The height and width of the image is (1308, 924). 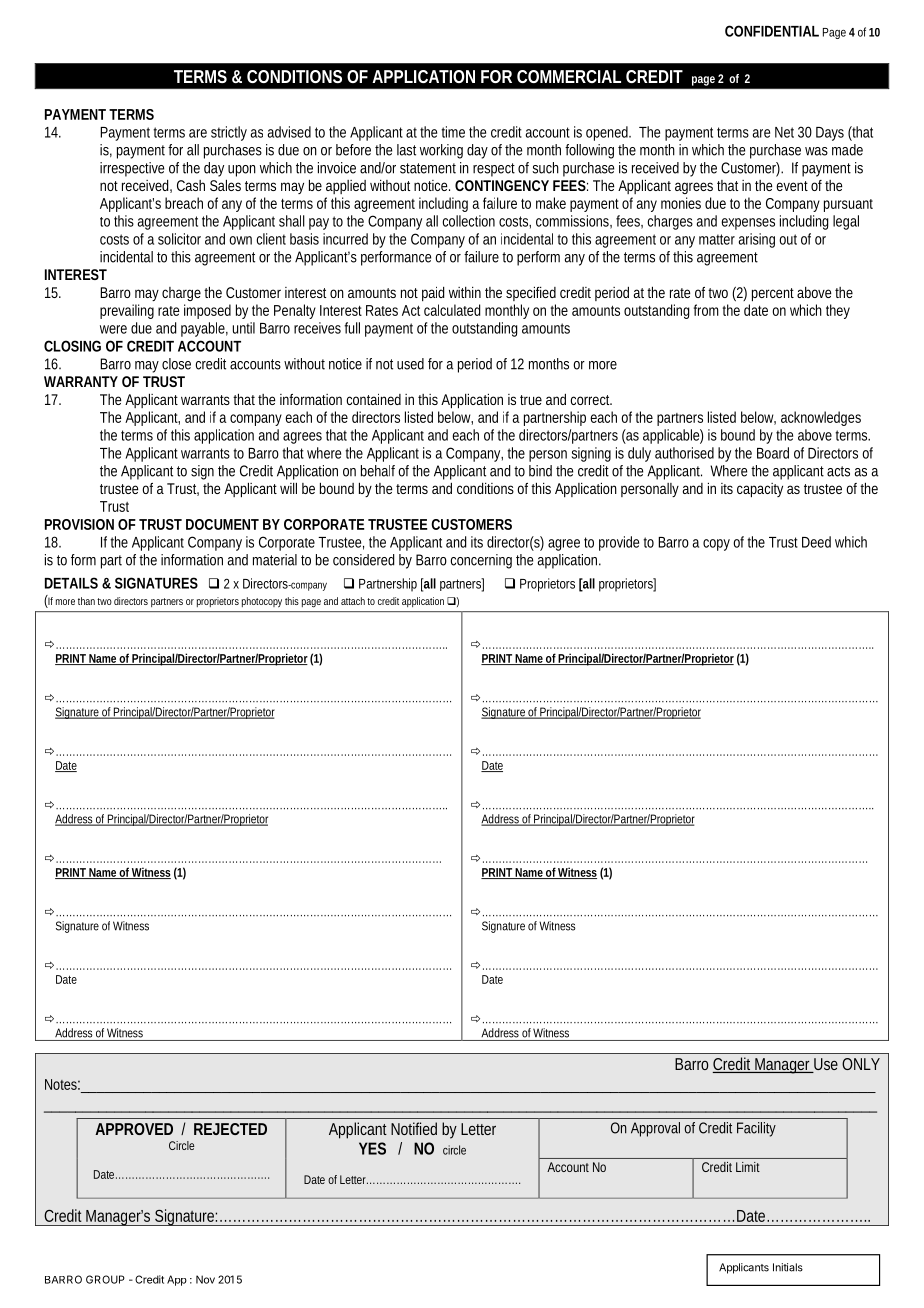 I want to click on Deed, so click(x=816, y=542).
